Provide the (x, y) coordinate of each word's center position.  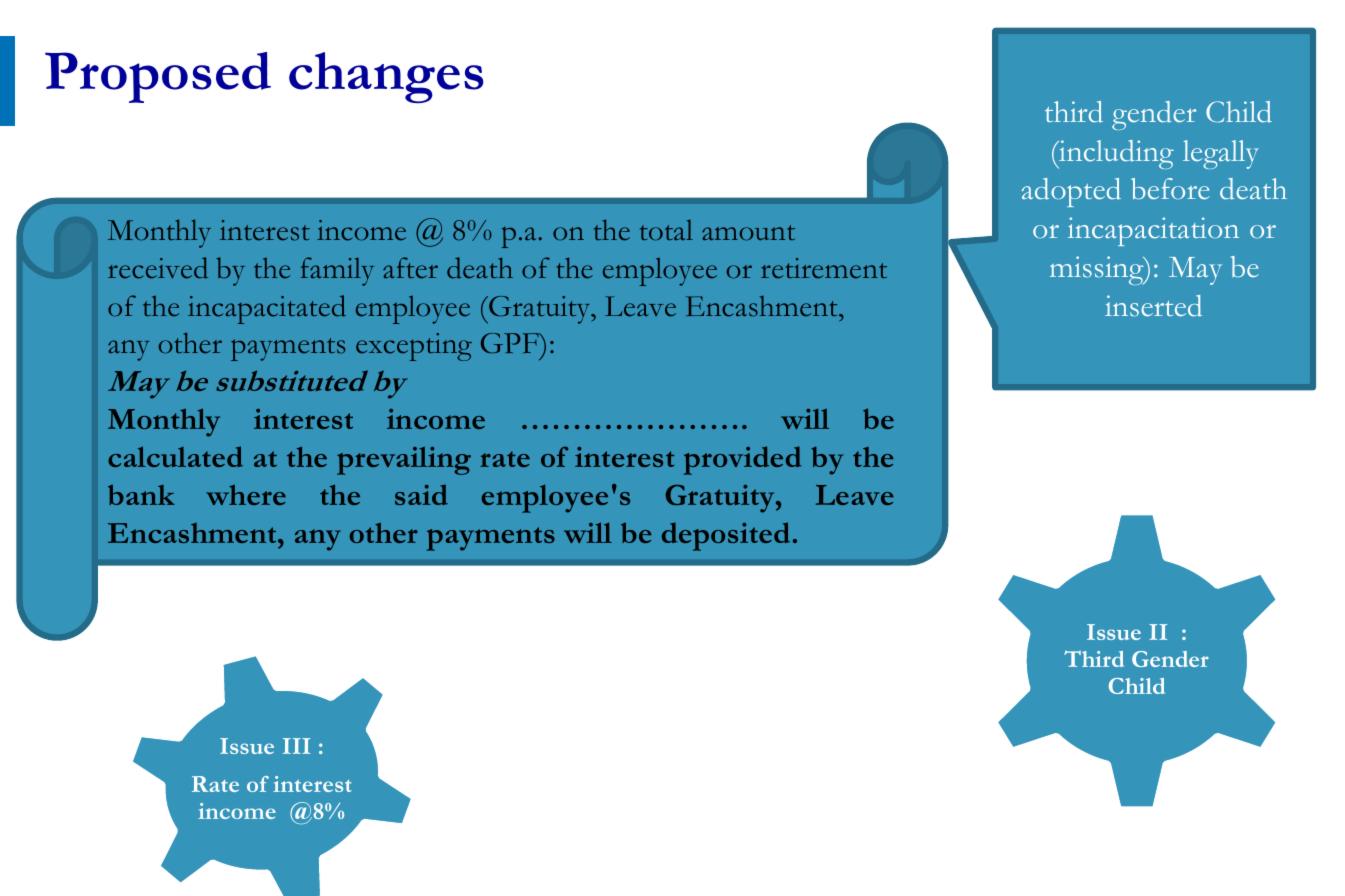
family (337, 271)
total (666, 230)
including (1115, 154)
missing (1098, 270)
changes (386, 77)
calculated (175, 456)
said (421, 495)
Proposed (158, 77)
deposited (726, 536)
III (296, 746)
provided (742, 460)
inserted (1153, 306)
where (246, 495)
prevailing (404, 461)
